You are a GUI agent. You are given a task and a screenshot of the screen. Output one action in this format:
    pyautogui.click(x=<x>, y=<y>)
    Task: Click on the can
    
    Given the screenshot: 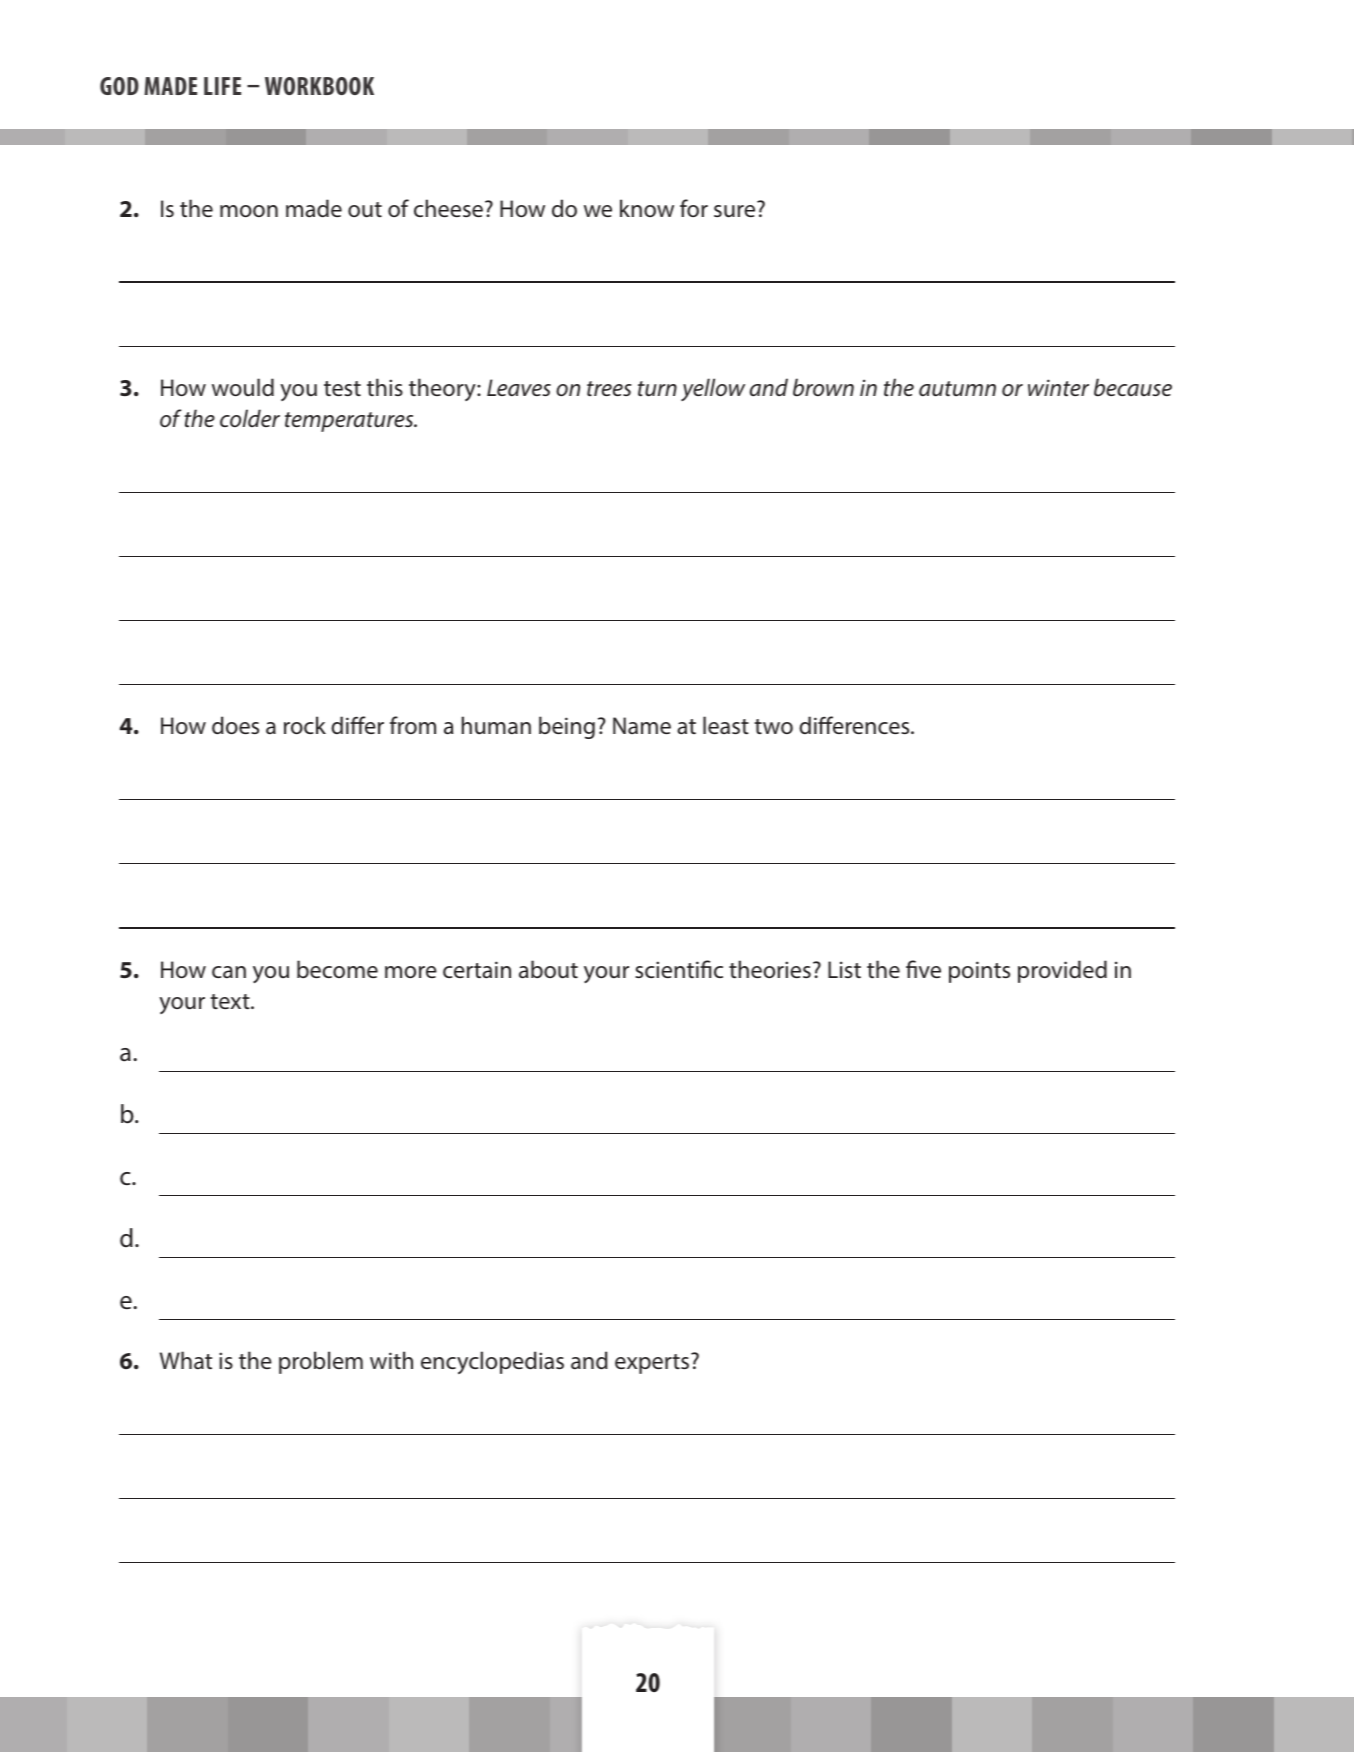 What is the action you would take?
    pyautogui.click(x=229, y=972)
